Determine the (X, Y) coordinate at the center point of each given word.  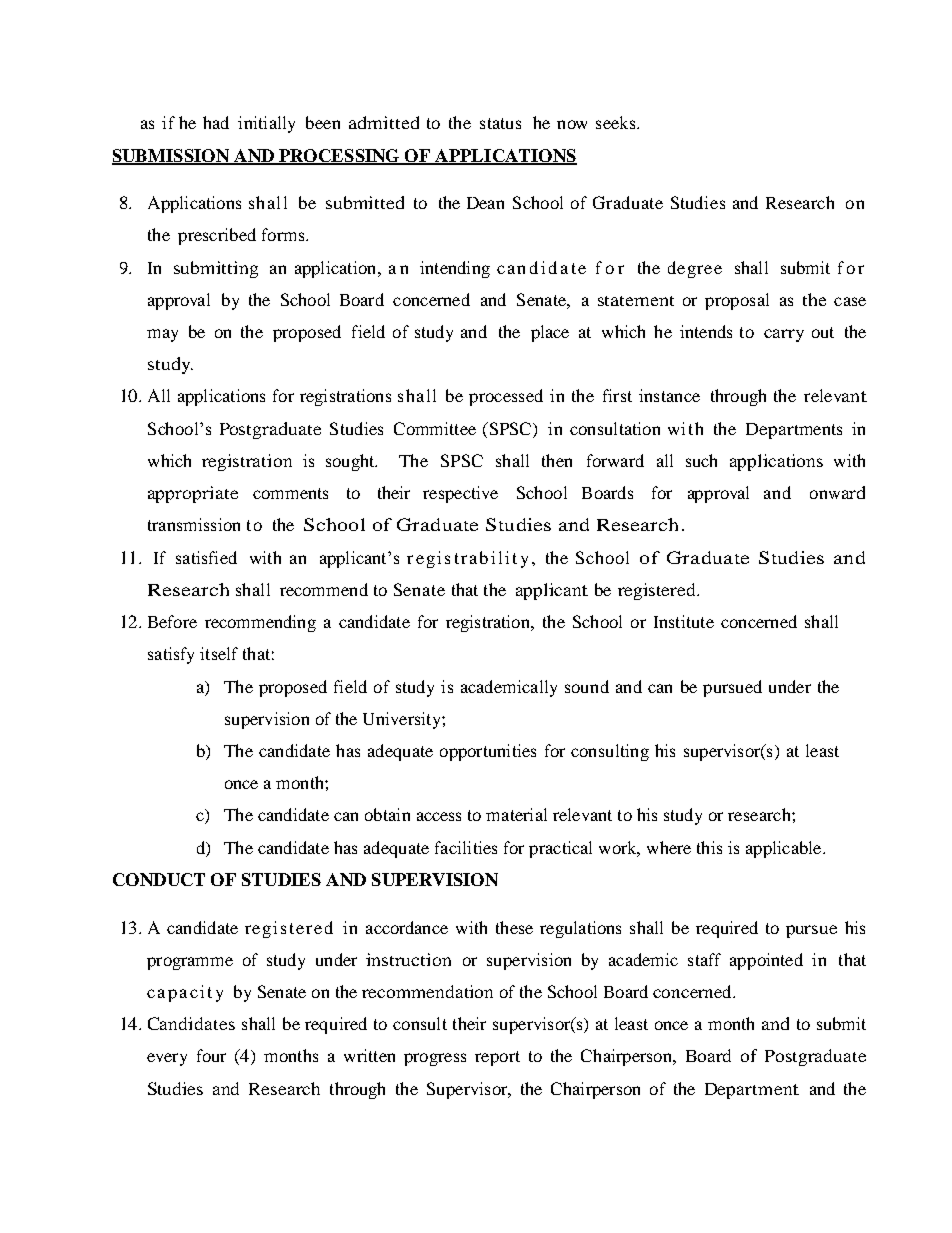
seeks (617, 122)
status (500, 123)
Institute (684, 621)
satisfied (206, 557)
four (211, 1055)
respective (460, 494)
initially (266, 124)
